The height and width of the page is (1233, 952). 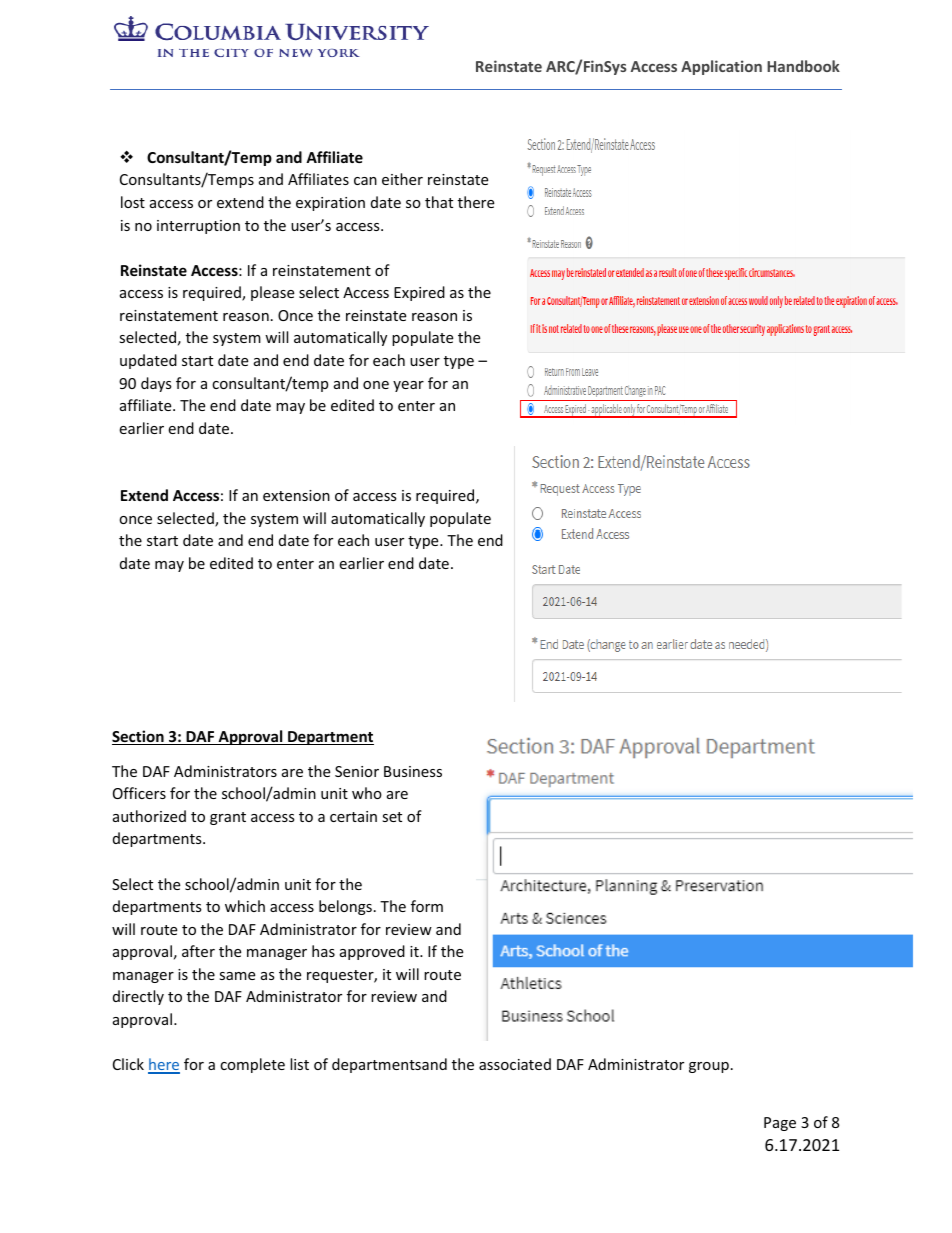 What do you see at coordinates (228, 818) in the page?
I see `grant` at bounding box center [228, 818].
